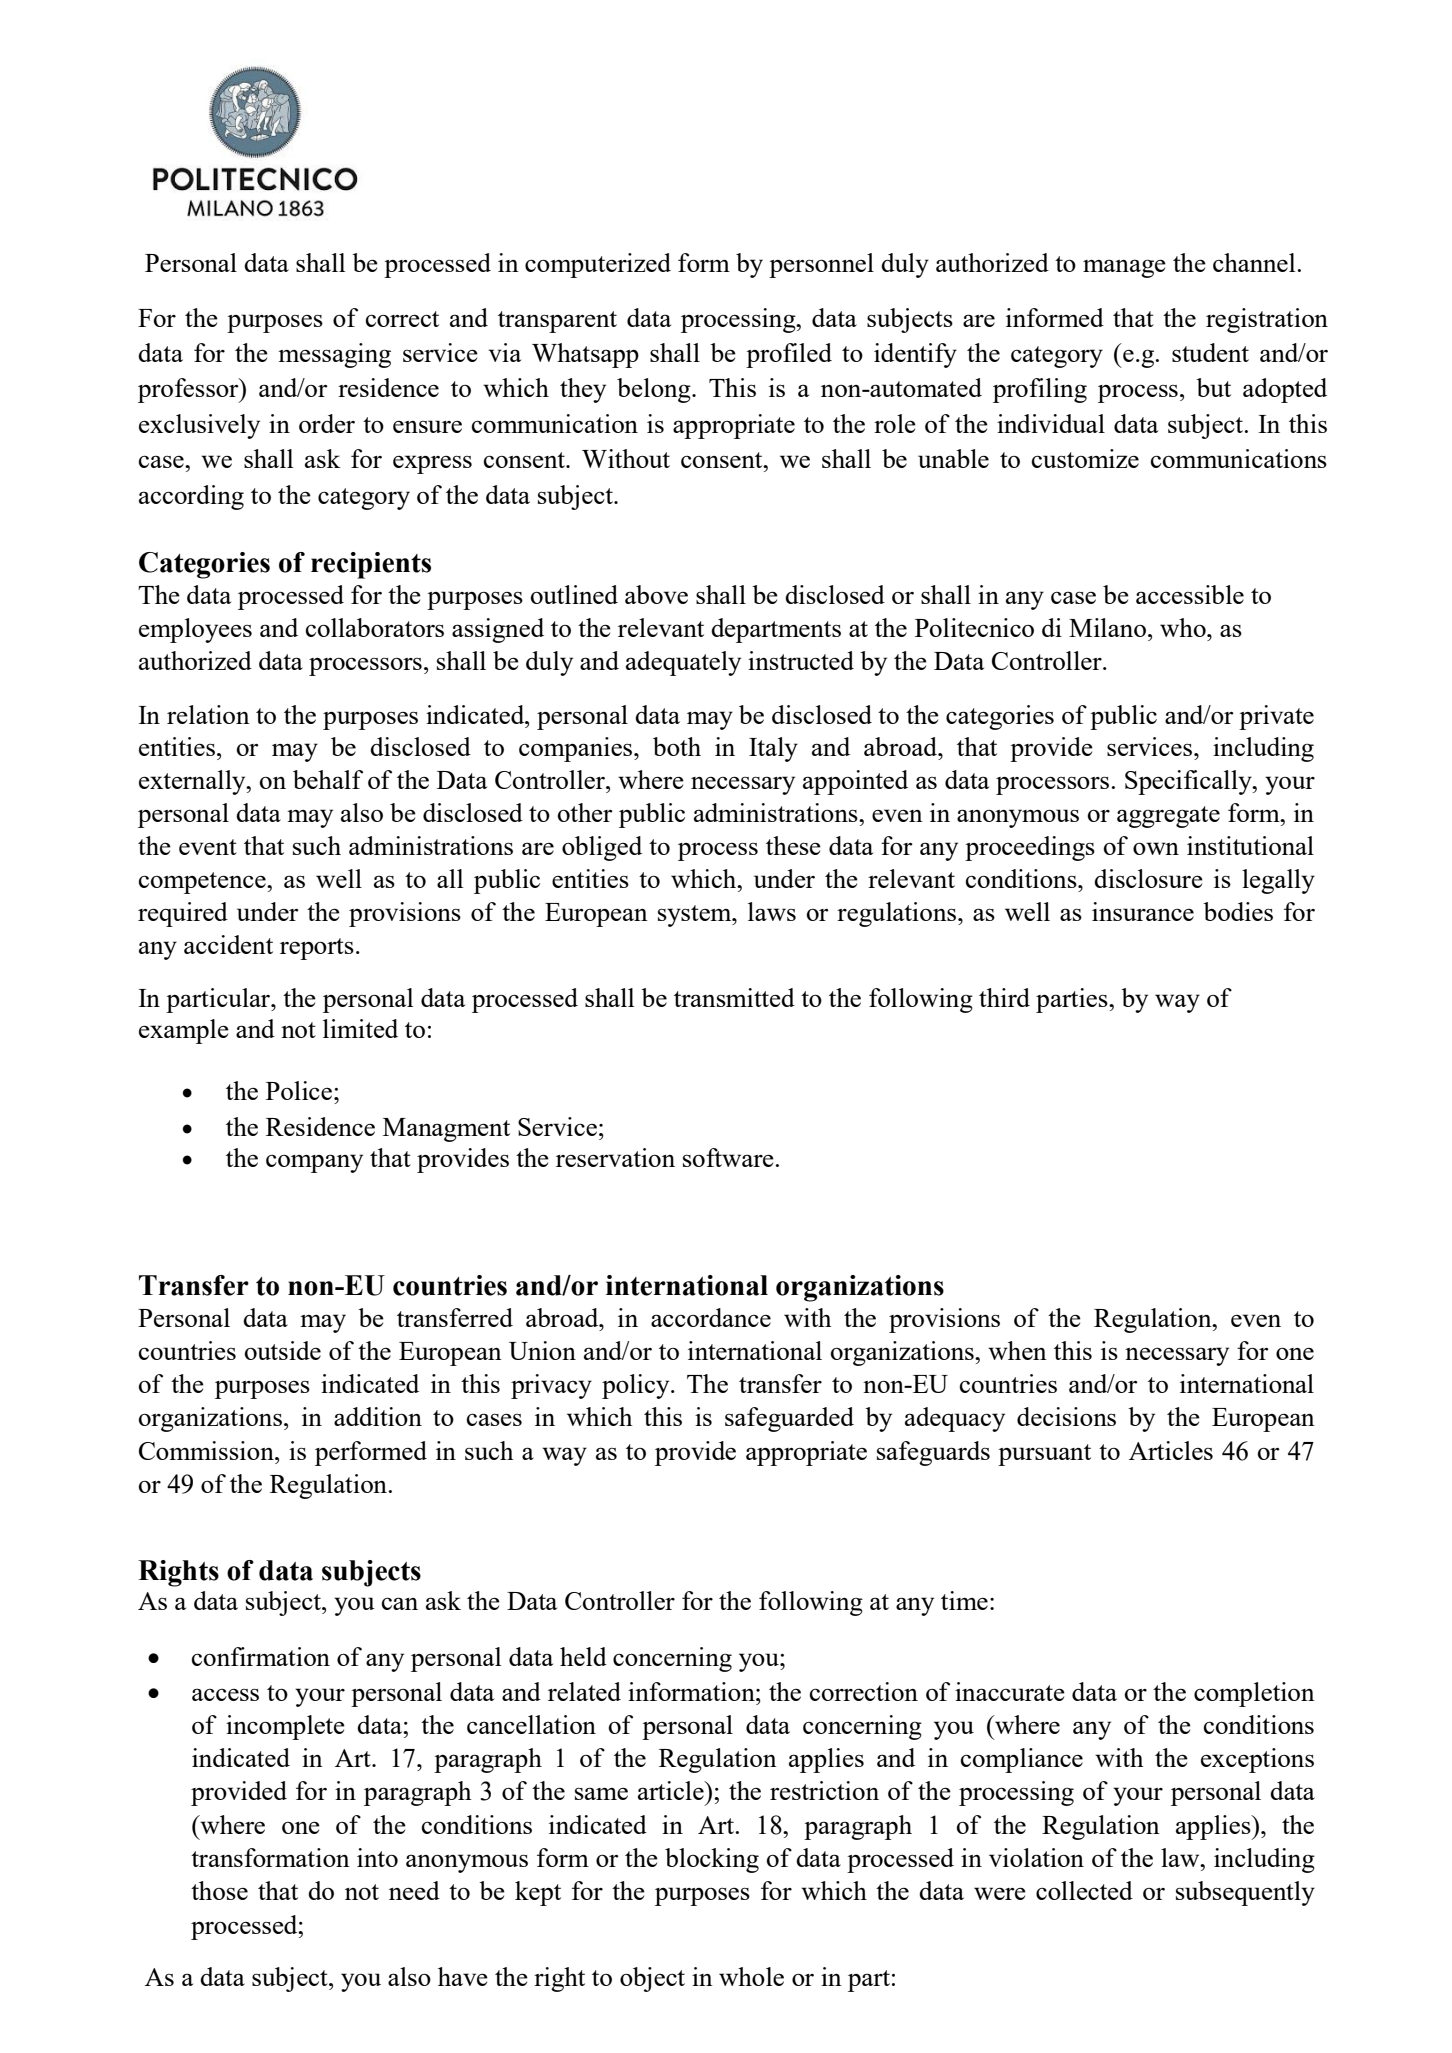  I want to click on behalf, so click(328, 779).
